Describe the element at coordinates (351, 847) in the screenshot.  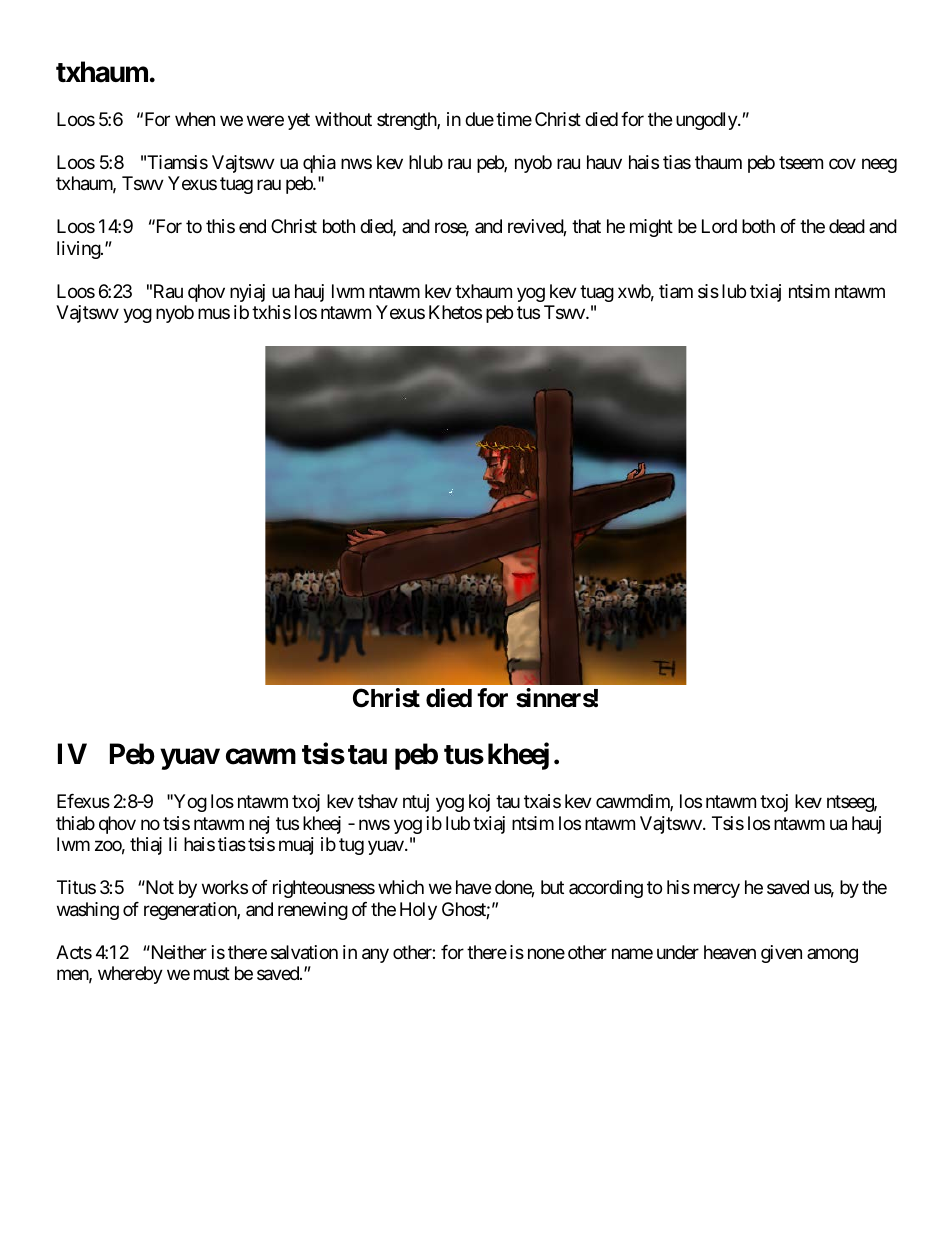
I see `tug` at that location.
